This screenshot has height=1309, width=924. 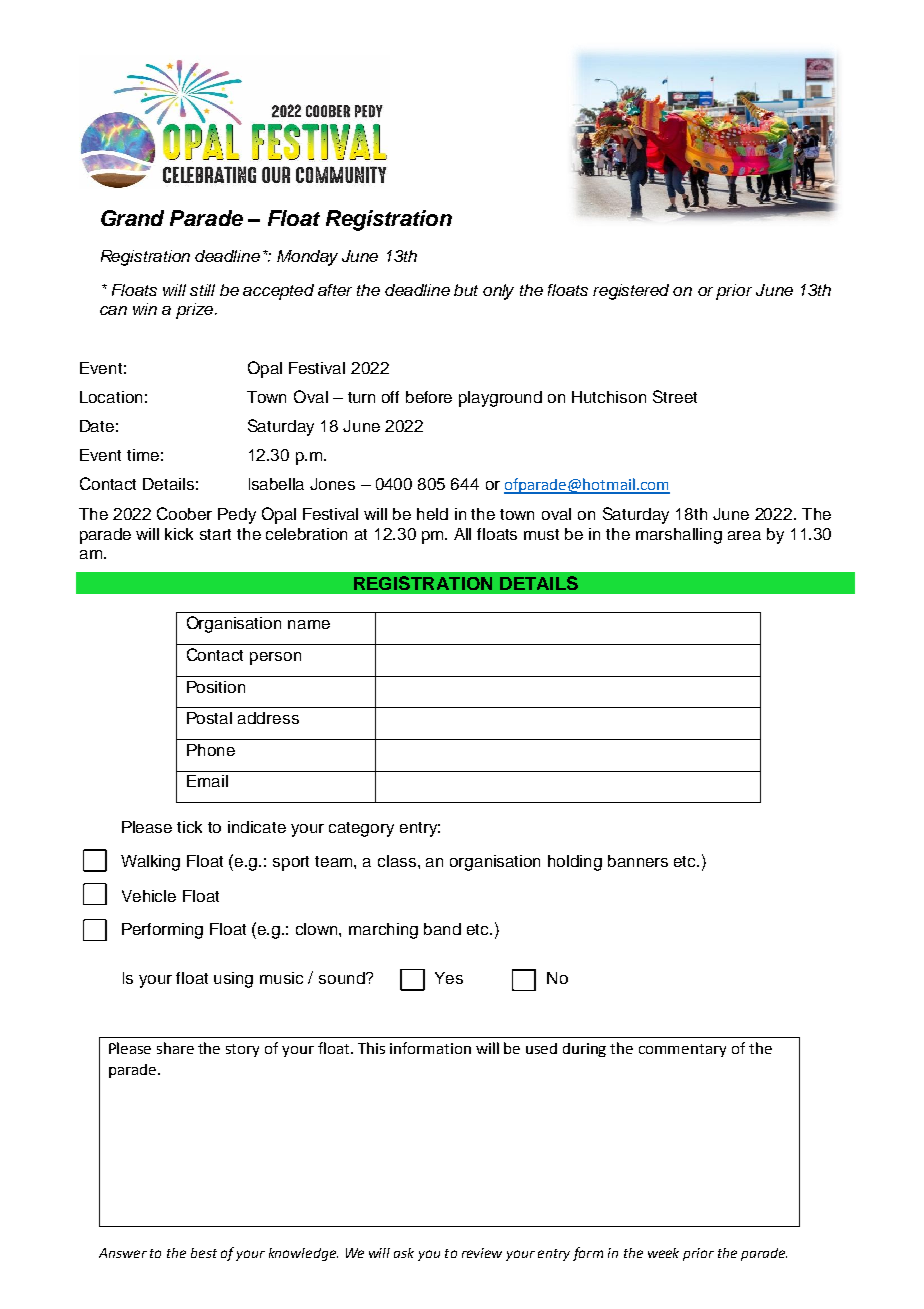 I want to click on registered, so click(x=631, y=292).
